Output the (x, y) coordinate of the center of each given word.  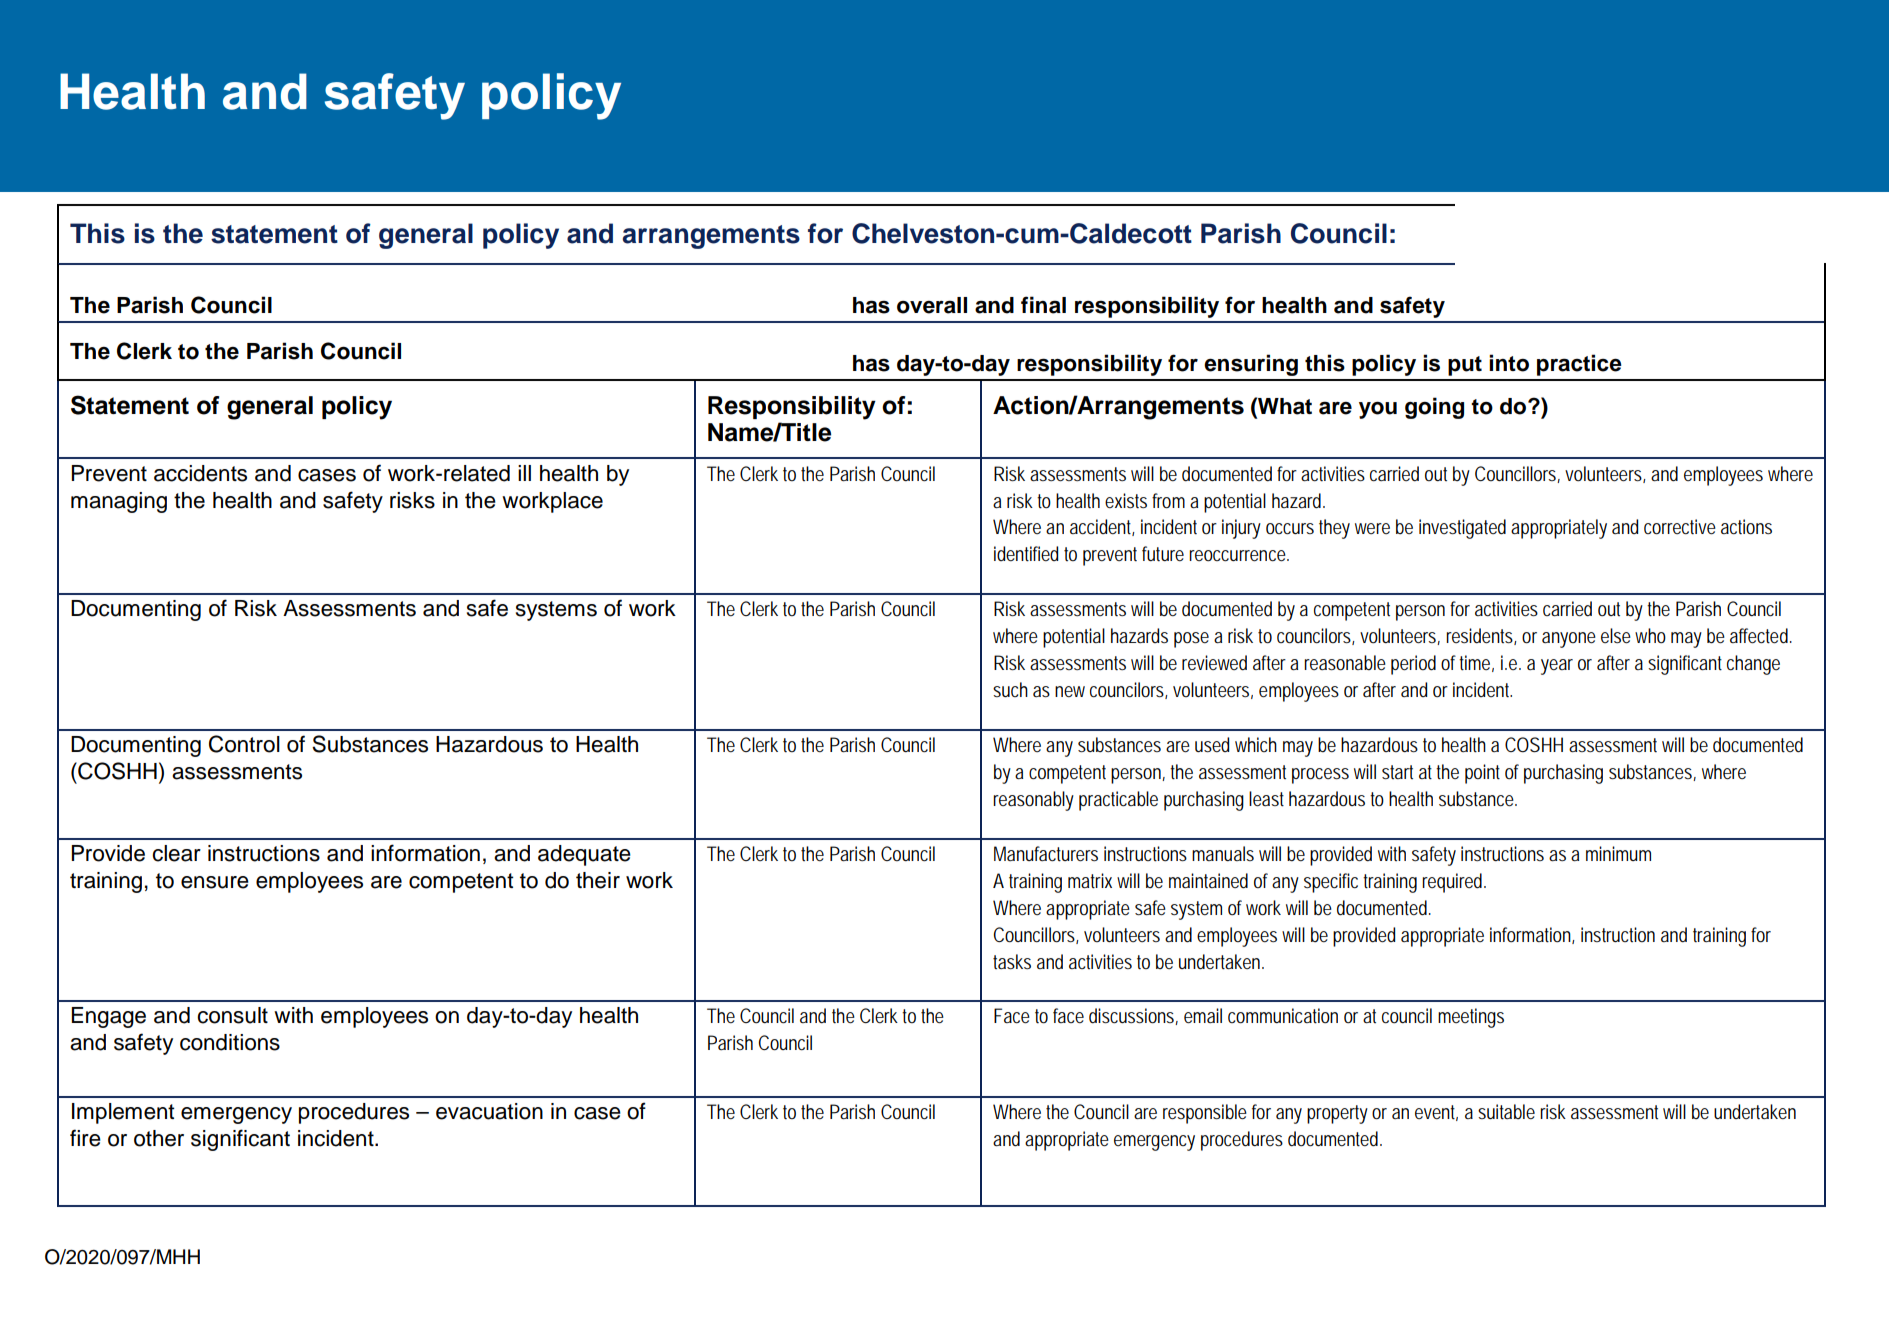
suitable (1506, 1112)
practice (1579, 365)
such (1010, 689)
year (1557, 667)
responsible (1205, 1114)
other (159, 1138)
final (1043, 305)
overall (932, 305)
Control (244, 744)
